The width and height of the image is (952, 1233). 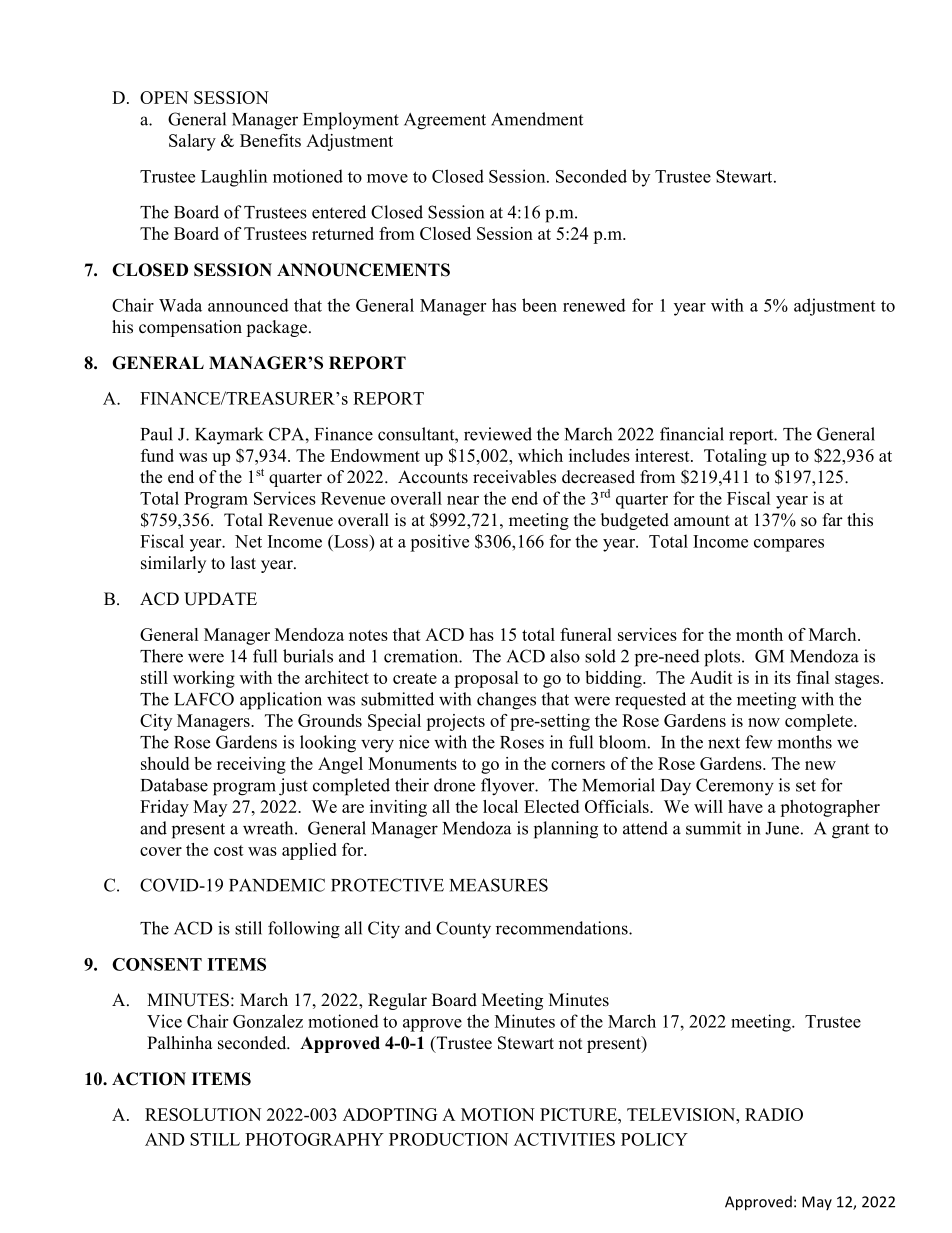 What do you see at coordinates (270, 140) in the image?
I see `Benefits` at bounding box center [270, 140].
